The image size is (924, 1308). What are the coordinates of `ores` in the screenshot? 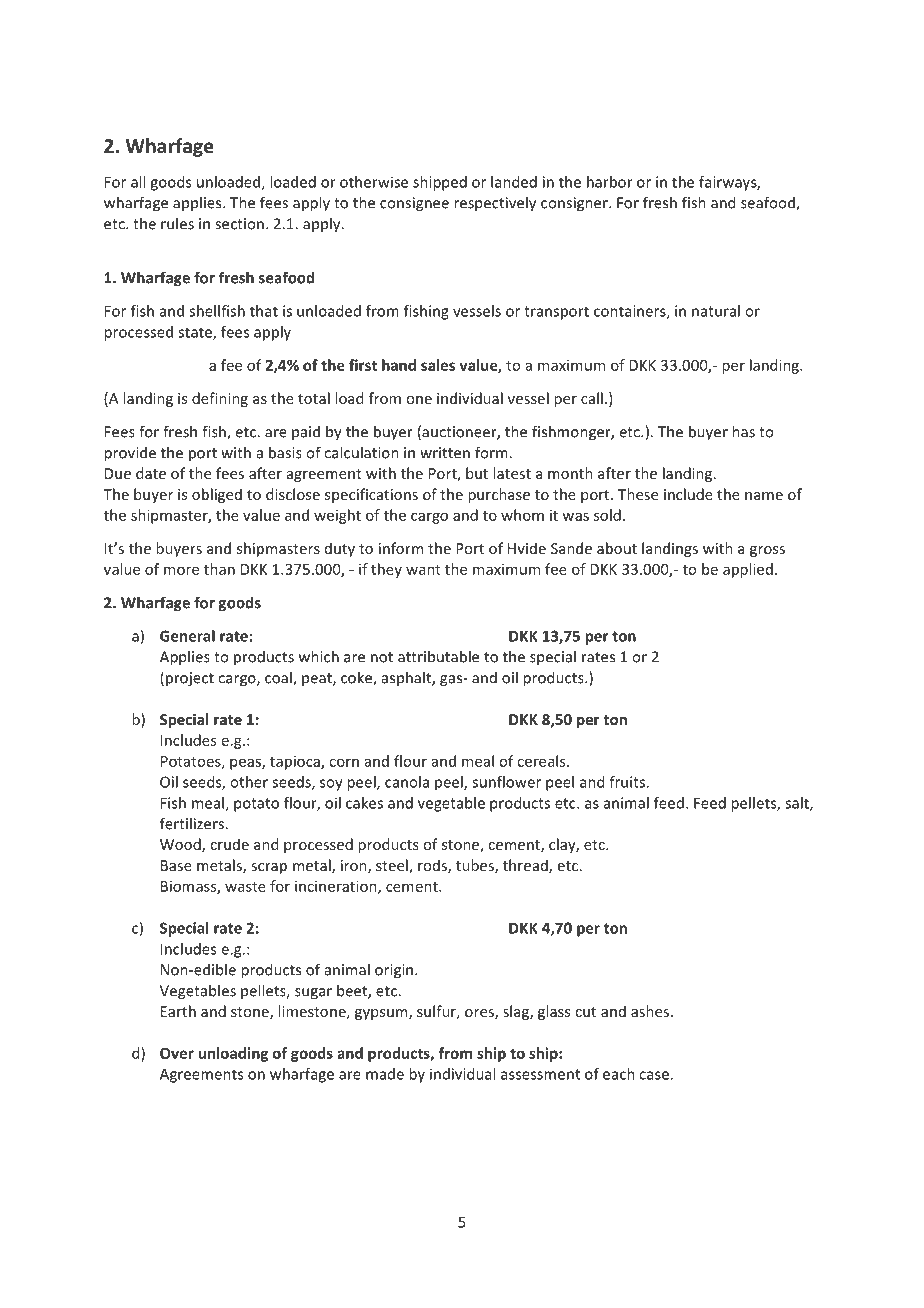 It's located at (480, 1014).
